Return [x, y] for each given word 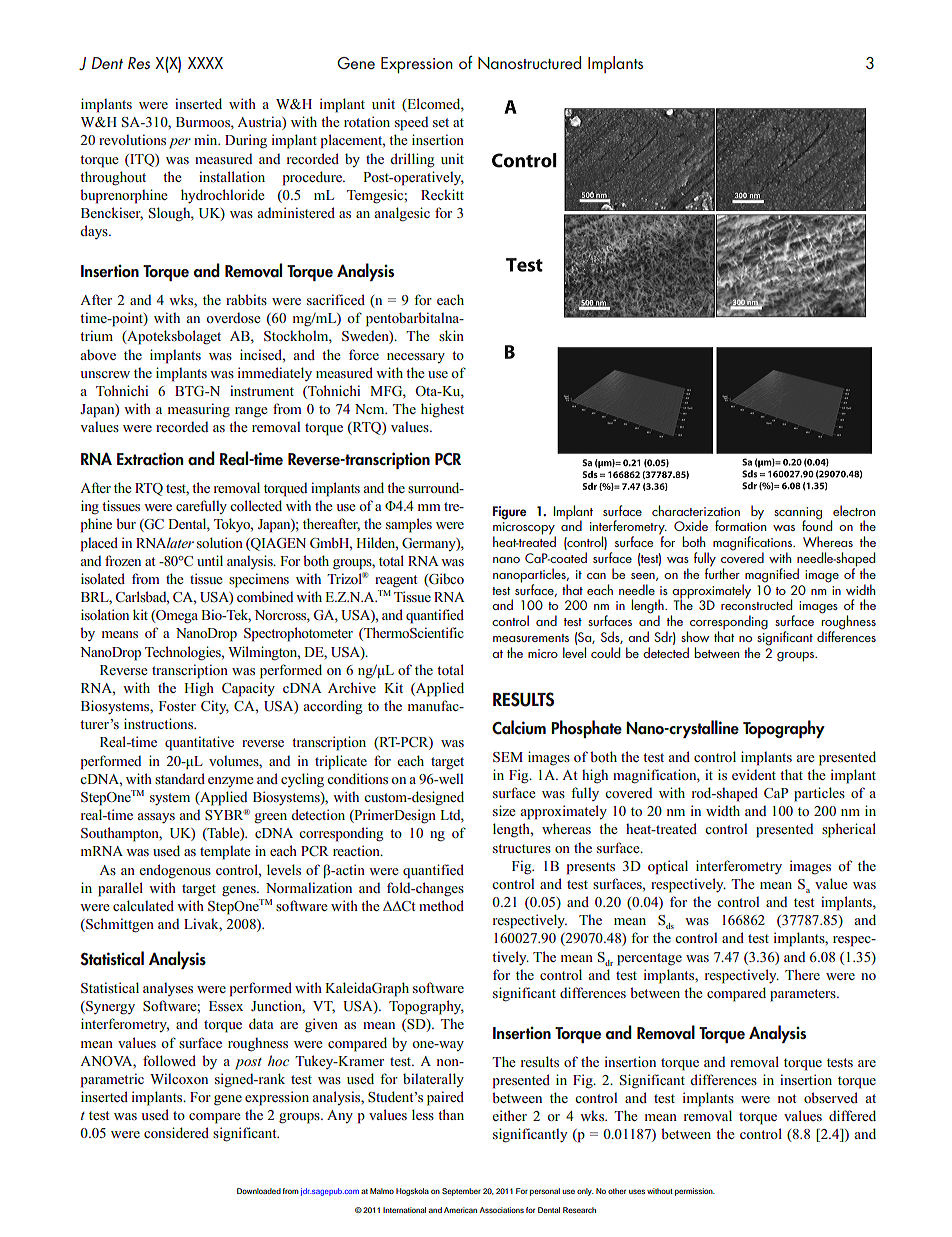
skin [451, 335]
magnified [771, 576]
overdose [233, 318]
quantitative [199, 743]
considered [176, 1132]
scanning [798, 514]
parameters [804, 995]
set [441, 122]
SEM [508, 757]
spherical [849, 830]
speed [411, 124]
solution [220, 542]
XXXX [205, 63]
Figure [509, 513]
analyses [168, 989]
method [441, 905]
